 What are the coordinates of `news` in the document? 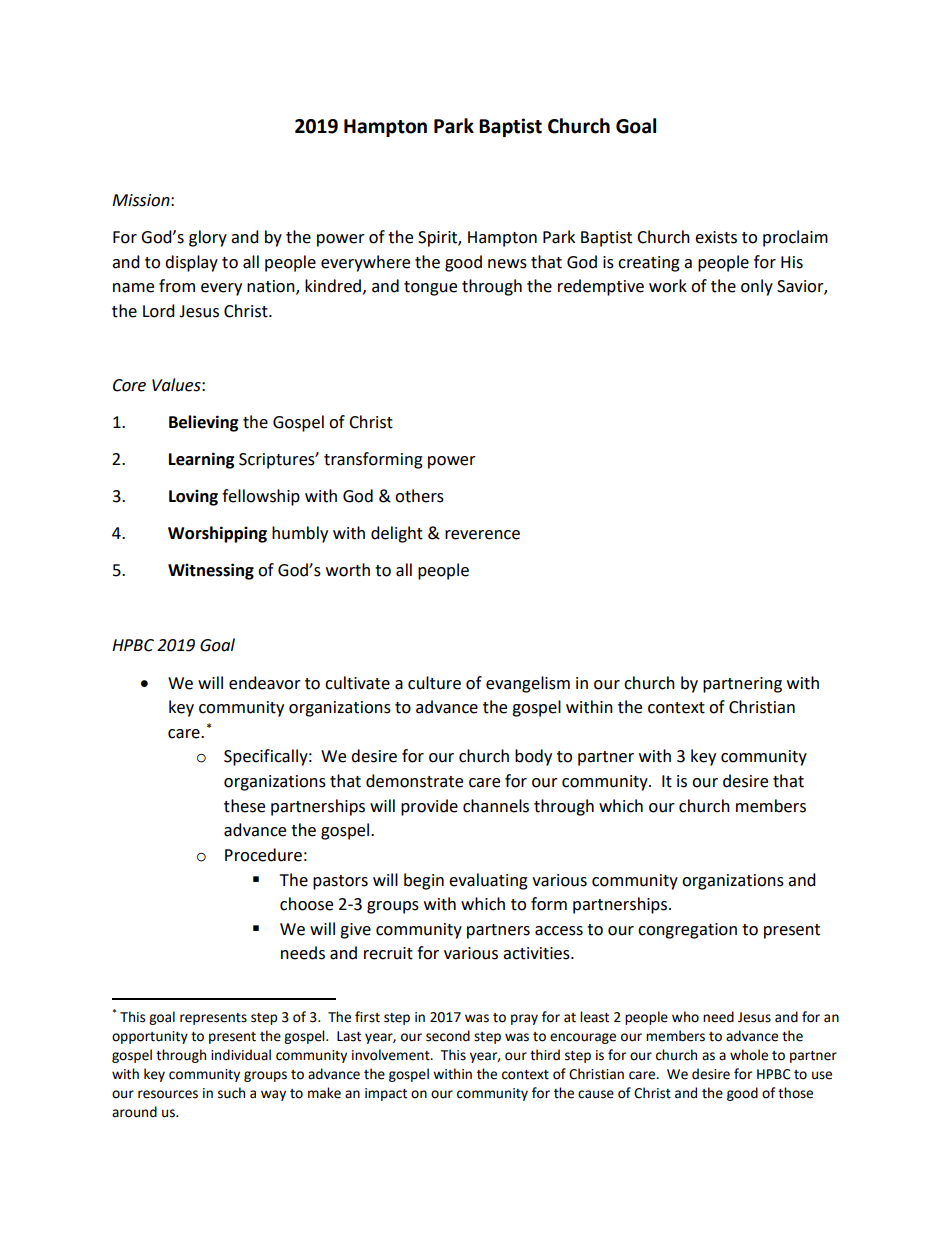 It's located at (507, 264).
